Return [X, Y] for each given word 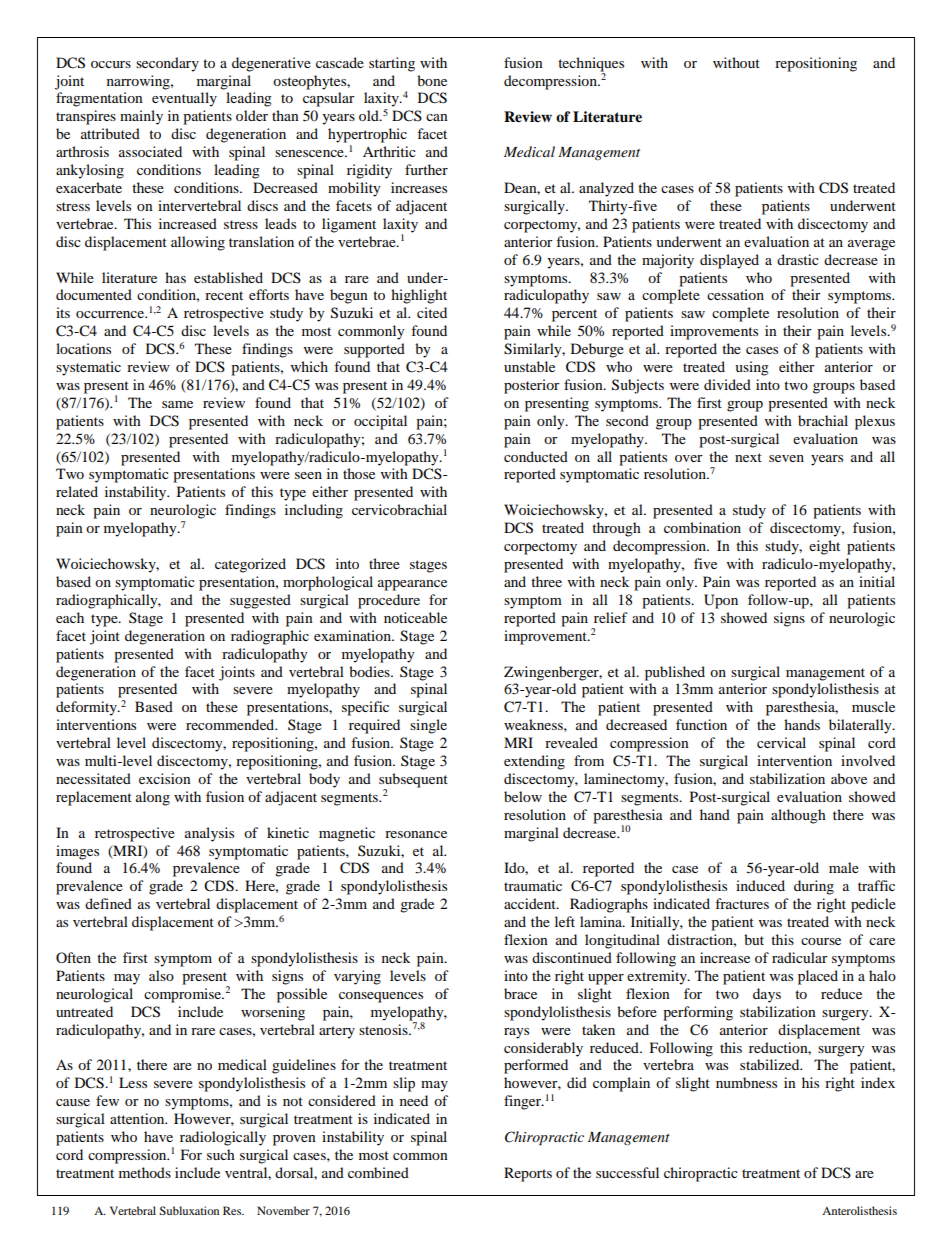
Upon [721, 601]
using [752, 368]
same [177, 404]
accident [531, 903]
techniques [591, 64]
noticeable [415, 617]
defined [108, 903]
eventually [184, 99]
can [437, 117]
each [70, 617]
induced [760, 885]
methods [145, 1172]
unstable [529, 366]
